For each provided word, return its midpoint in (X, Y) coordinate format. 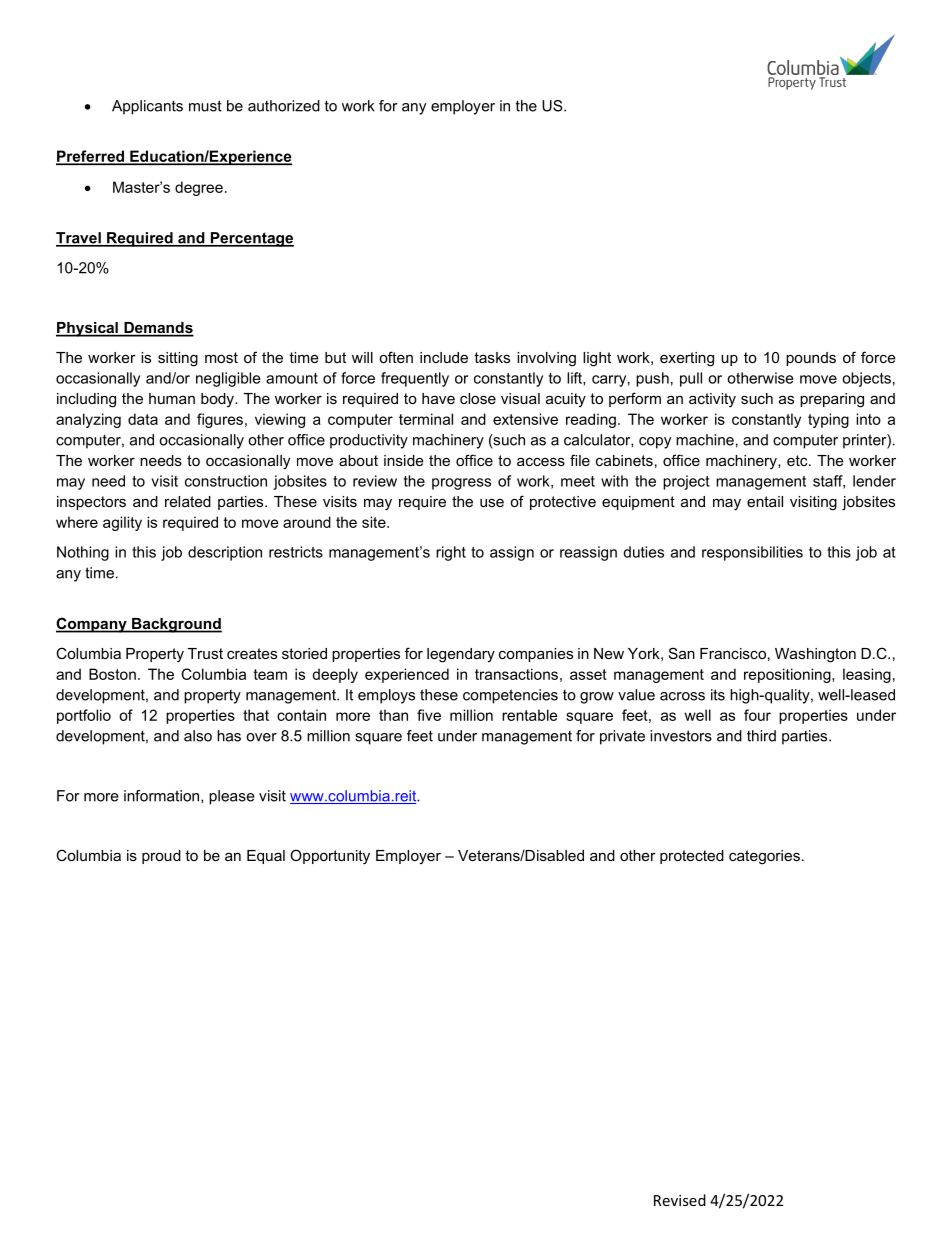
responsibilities (752, 553)
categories (764, 857)
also (198, 736)
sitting (178, 359)
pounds (811, 359)
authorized (284, 106)
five (429, 715)
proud (161, 857)
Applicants (147, 107)
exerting (687, 359)
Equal (266, 857)
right (451, 553)
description (225, 553)
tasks (492, 357)
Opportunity (330, 857)
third (761, 736)
